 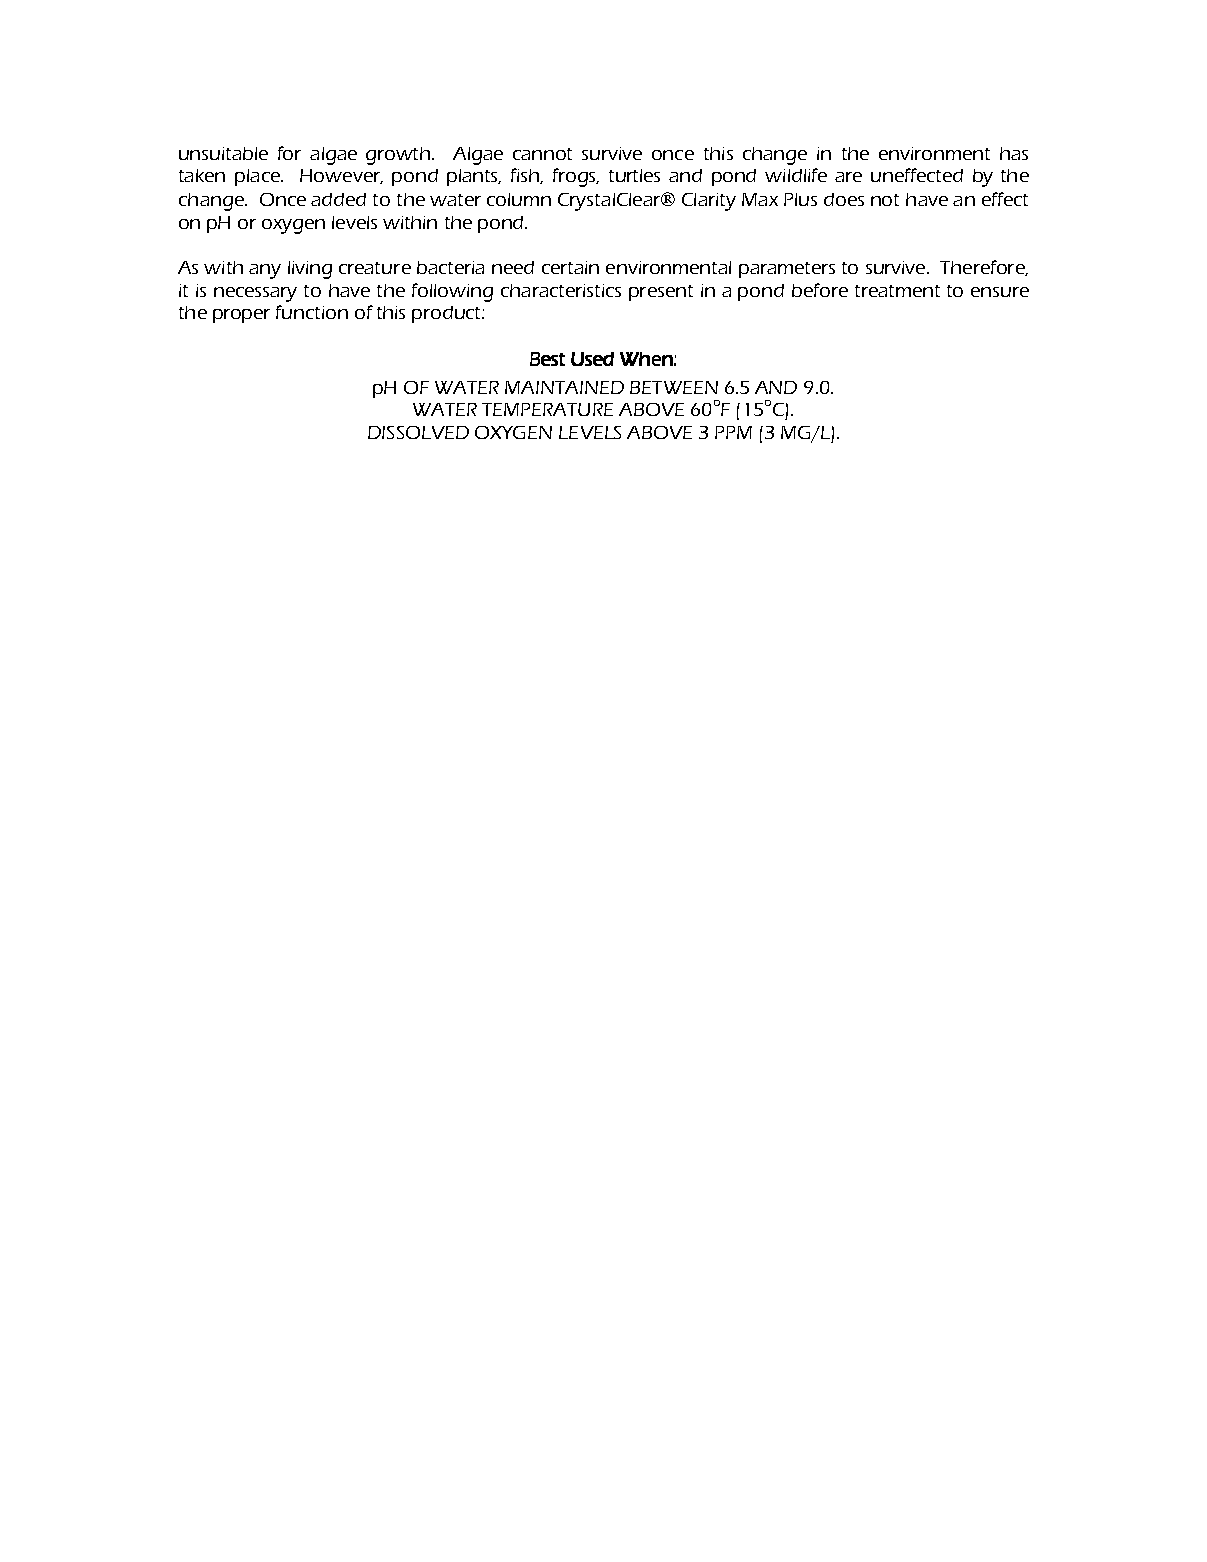 What do you see at coordinates (1014, 153) in the screenshot?
I see `has` at bounding box center [1014, 153].
